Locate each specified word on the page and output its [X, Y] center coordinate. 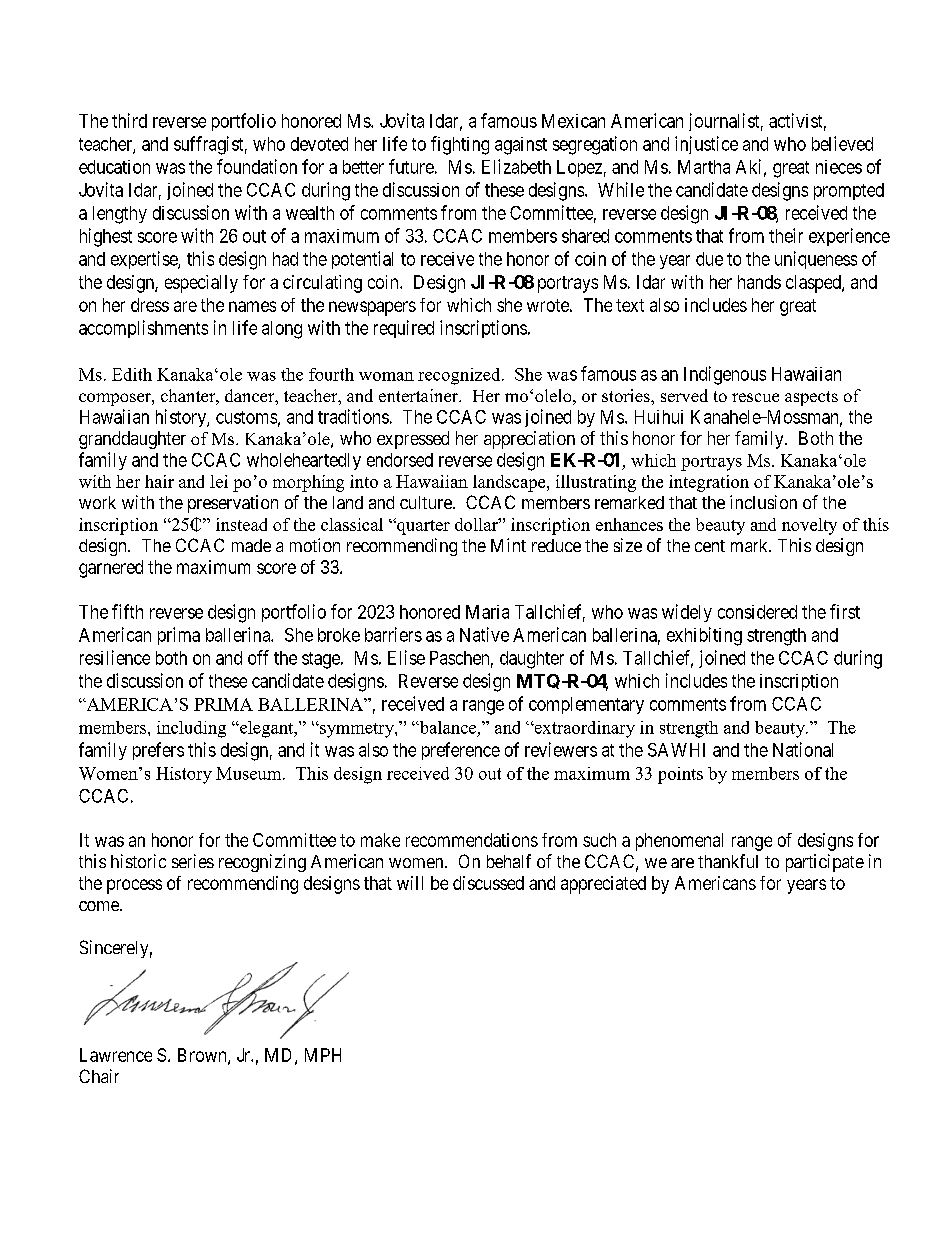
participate [825, 863]
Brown [203, 1056]
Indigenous [725, 375]
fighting [460, 145]
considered [757, 612]
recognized [460, 376]
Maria [487, 612]
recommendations [472, 840]
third [129, 120]
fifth [127, 611]
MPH [323, 1055]
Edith [132, 374]
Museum [250, 773]
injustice [706, 145]
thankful [728, 861]
